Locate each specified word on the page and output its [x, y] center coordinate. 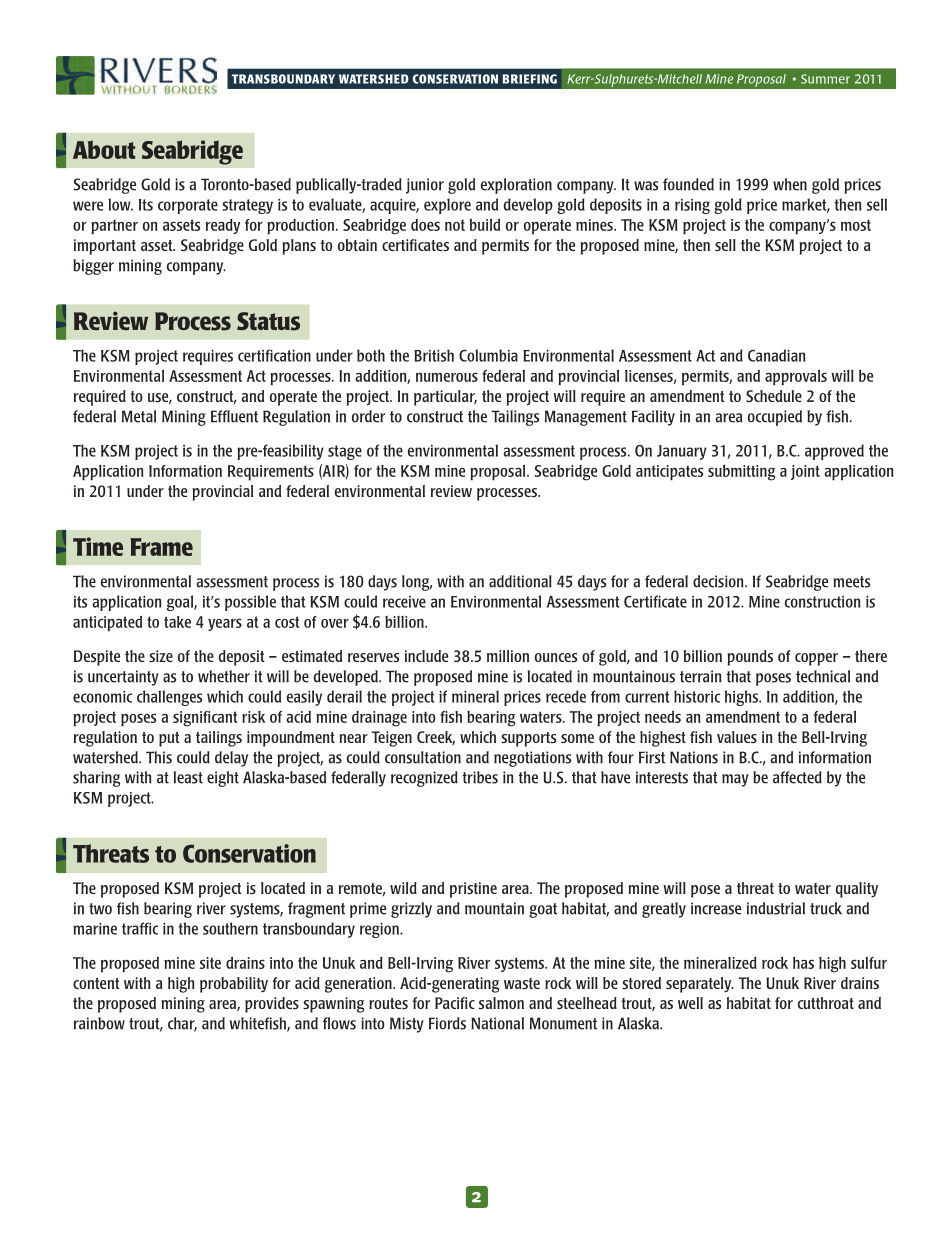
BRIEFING [530, 79]
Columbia [488, 355]
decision [719, 581]
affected [797, 777]
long [417, 583]
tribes [480, 777]
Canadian [777, 355]
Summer [825, 79]
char [182, 1024]
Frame [161, 547]
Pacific [455, 1003]
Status [268, 321]
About [104, 149]
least [188, 777]
